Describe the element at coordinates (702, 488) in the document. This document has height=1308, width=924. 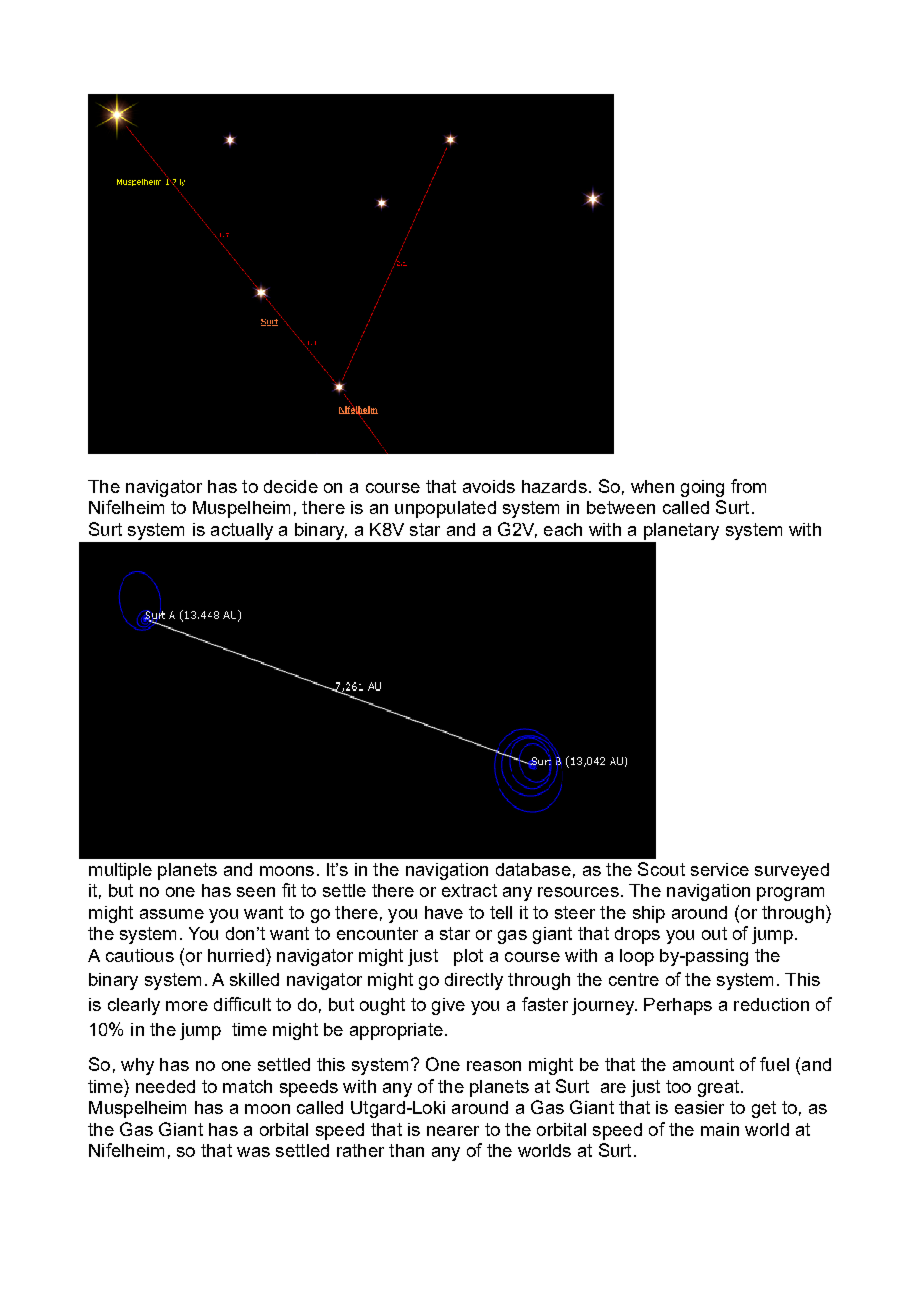
I see `going` at that location.
